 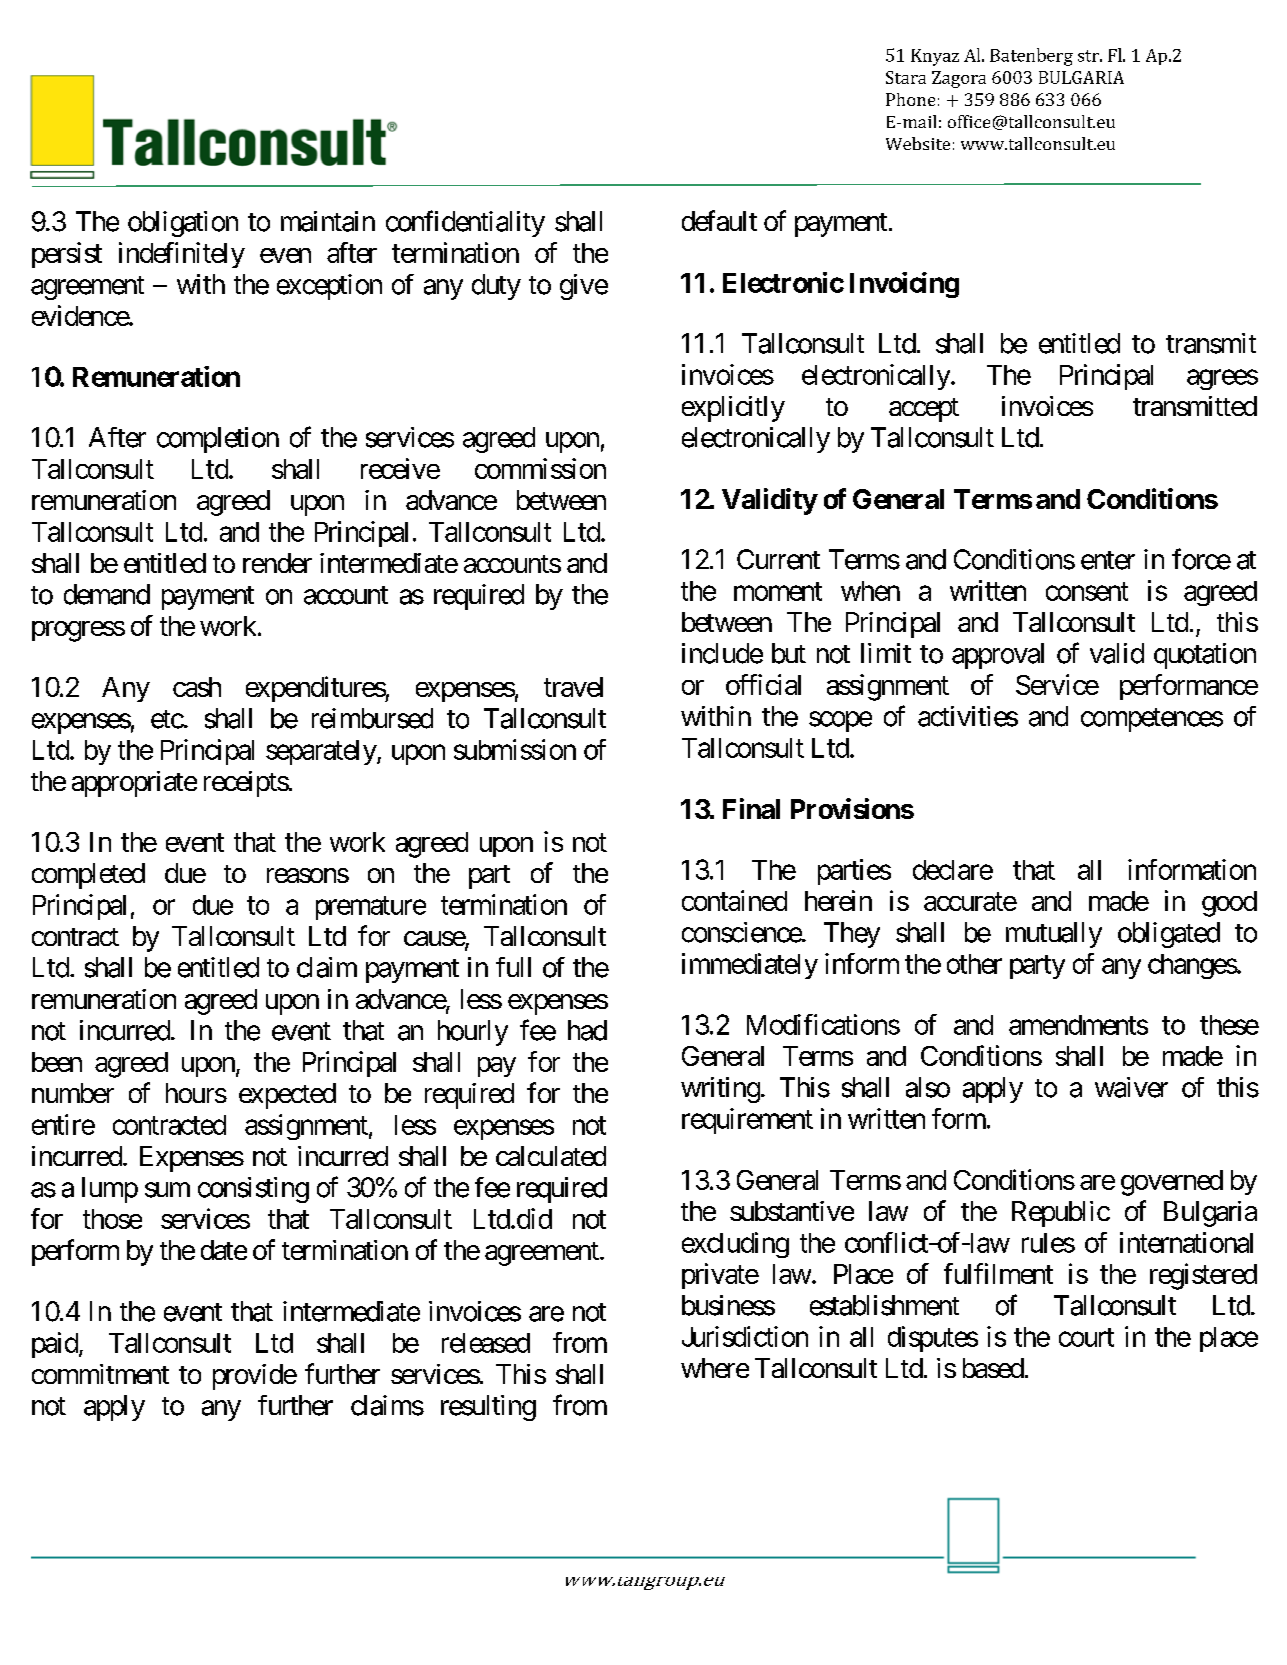 I want to click on indefinitely, so click(x=182, y=255).
